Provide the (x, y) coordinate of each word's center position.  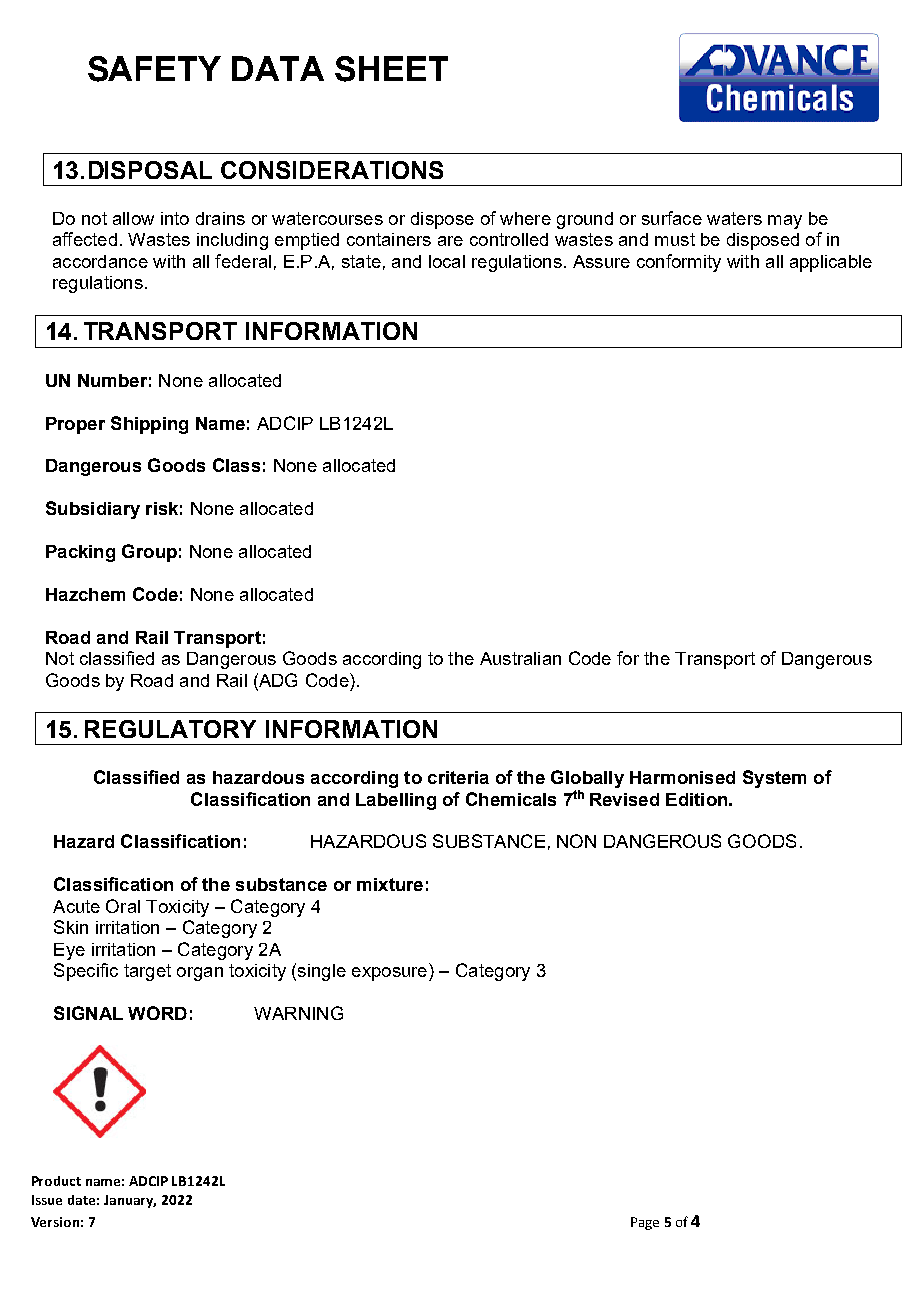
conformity (679, 263)
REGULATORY (170, 729)
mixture (390, 884)
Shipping (149, 425)
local (447, 261)
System (774, 779)
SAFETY (154, 69)
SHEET (391, 69)
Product (56, 1181)
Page (645, 1223)
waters (734, 218)
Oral (123, 906)
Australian (520, 658)
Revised (624, 799)
